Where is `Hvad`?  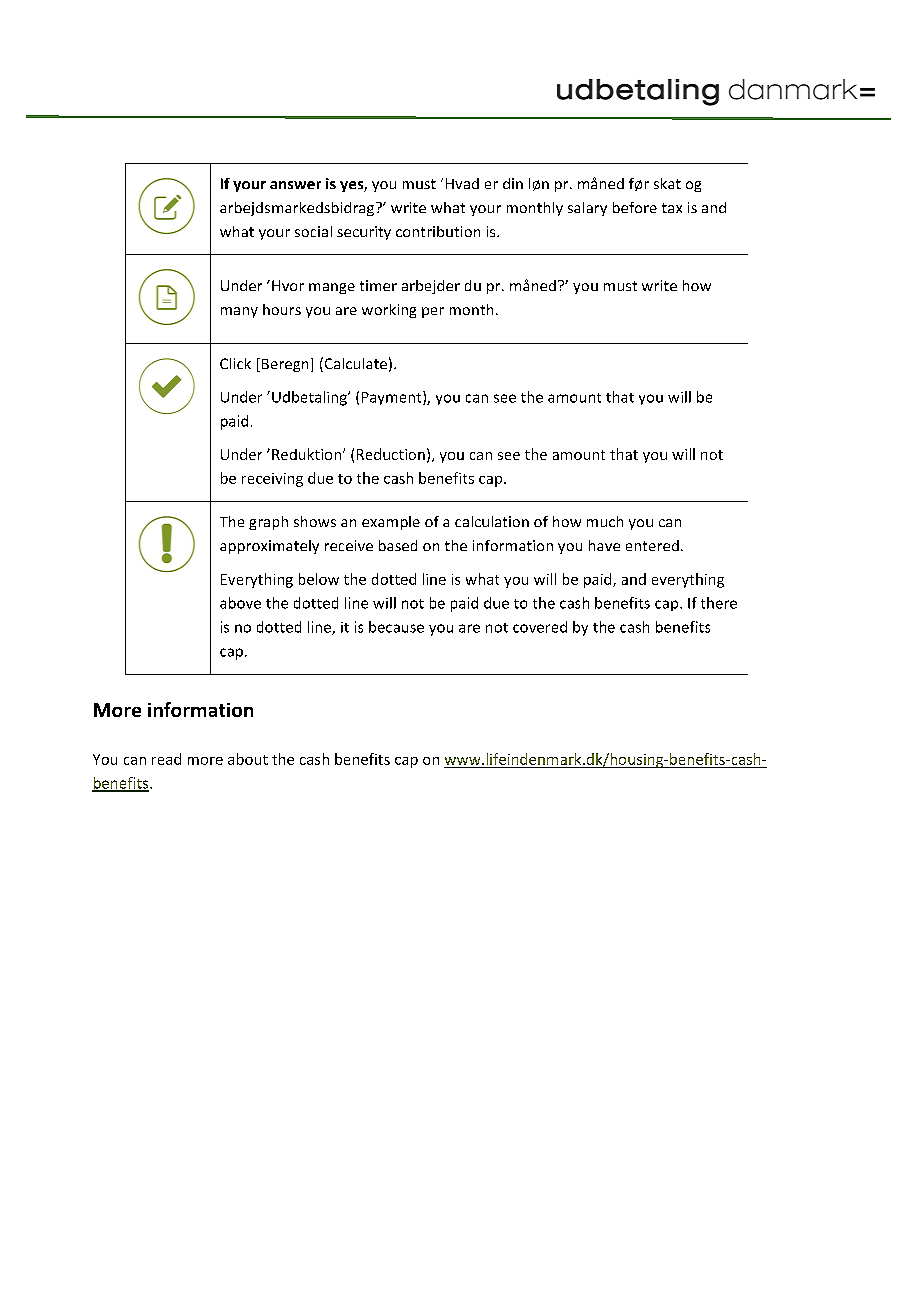
Hvad is located at coordinates (462, 183).
